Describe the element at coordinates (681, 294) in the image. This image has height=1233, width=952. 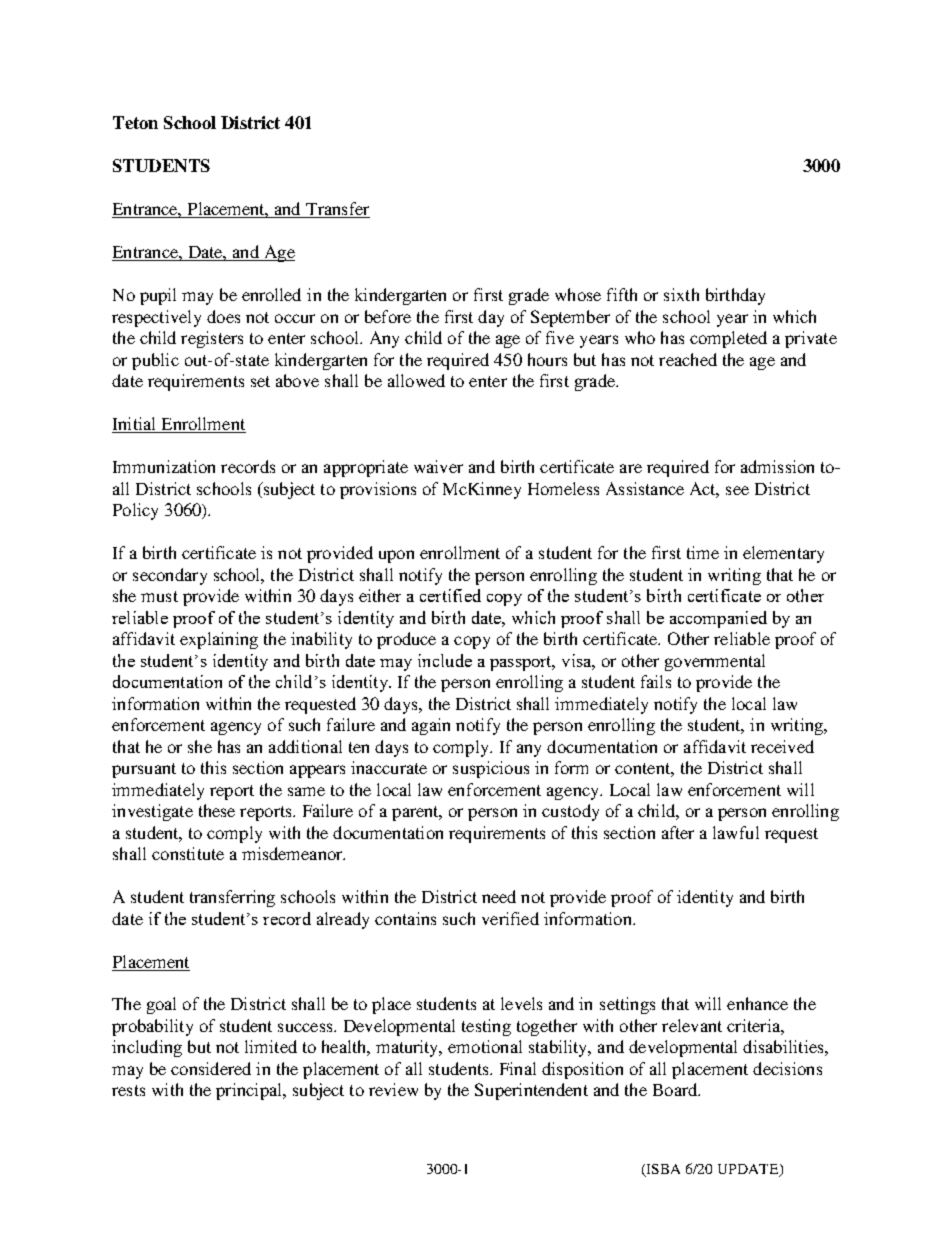
I see `sixth` at that location.
